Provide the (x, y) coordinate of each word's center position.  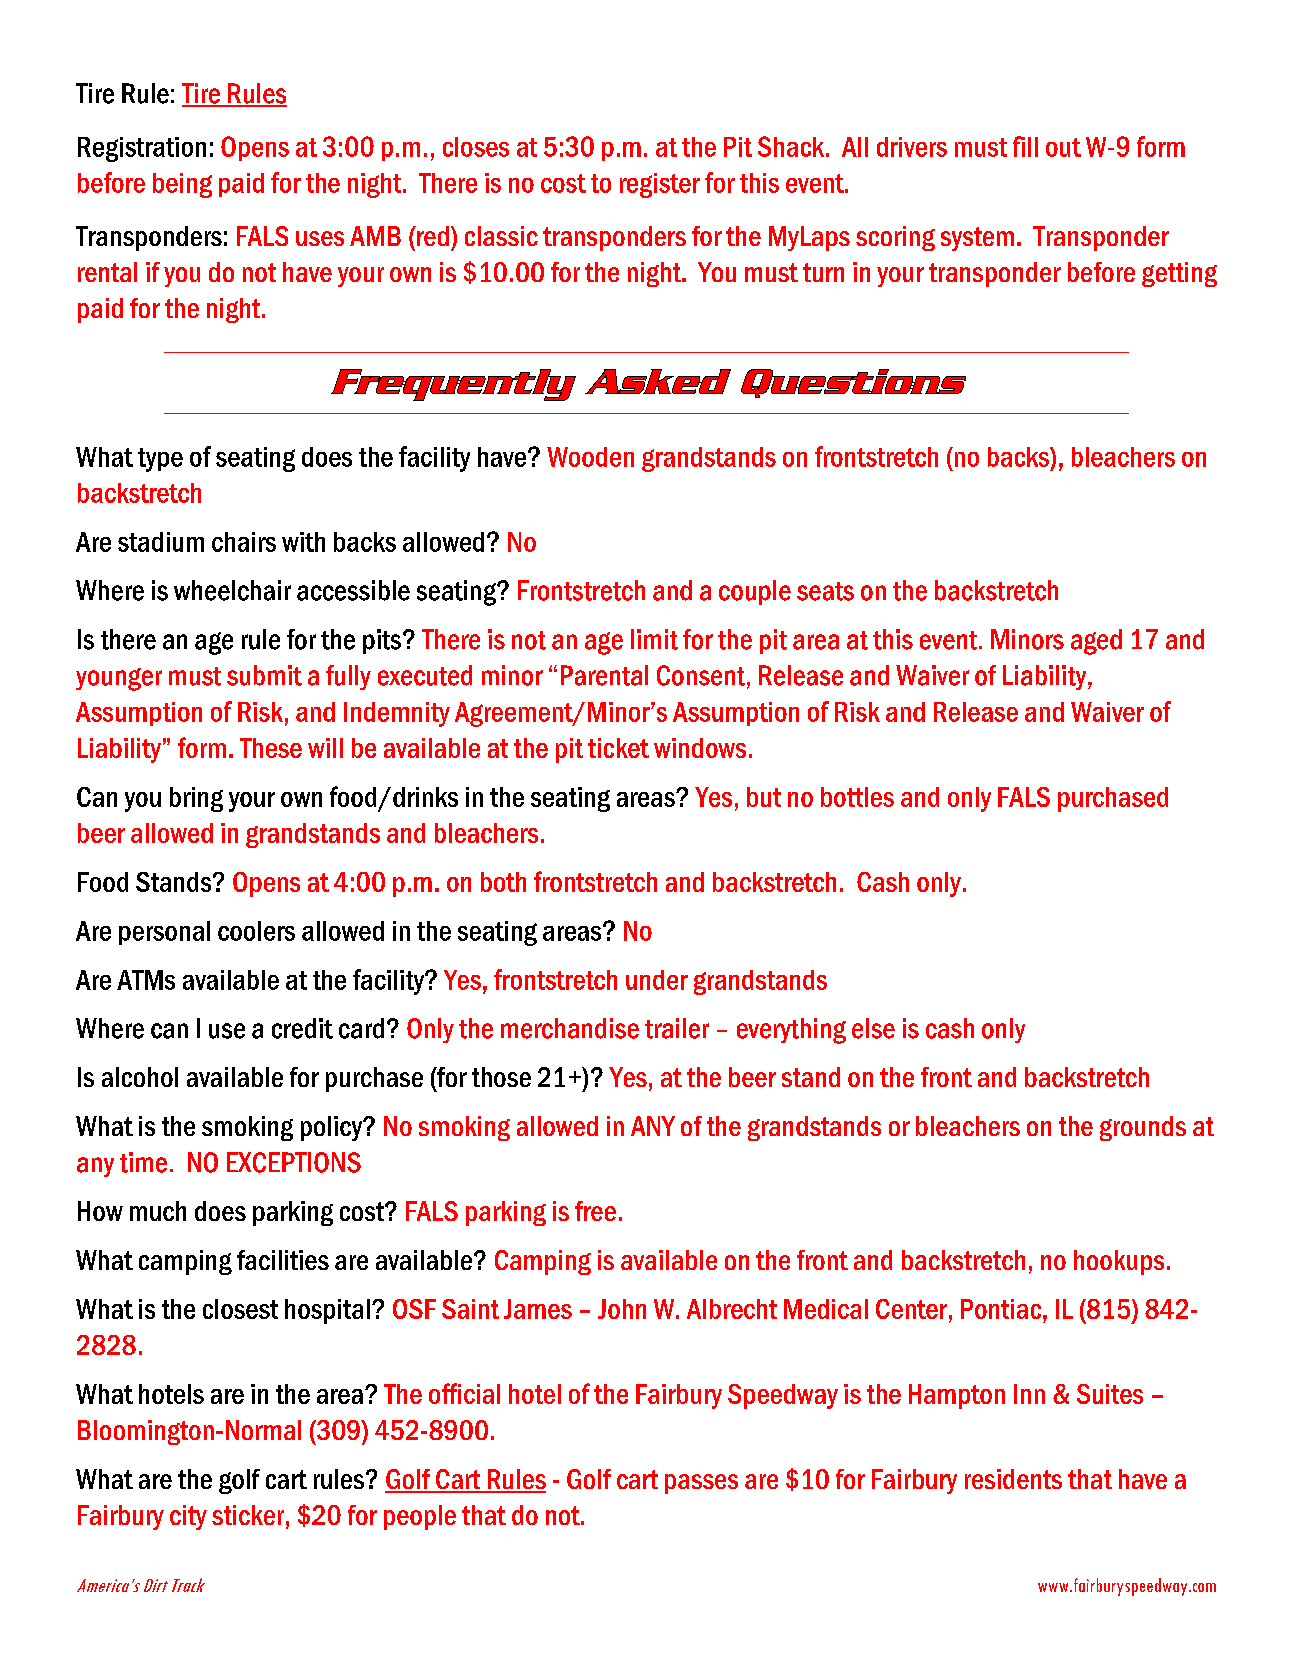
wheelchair (232, 590)
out (1063, 147)
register (660, 185)
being (182, 185)
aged (1096, 642)
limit (654, 639)
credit (302, 1028)
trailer (677, 1028)
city (188, 1517)
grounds (1143, 1128)
